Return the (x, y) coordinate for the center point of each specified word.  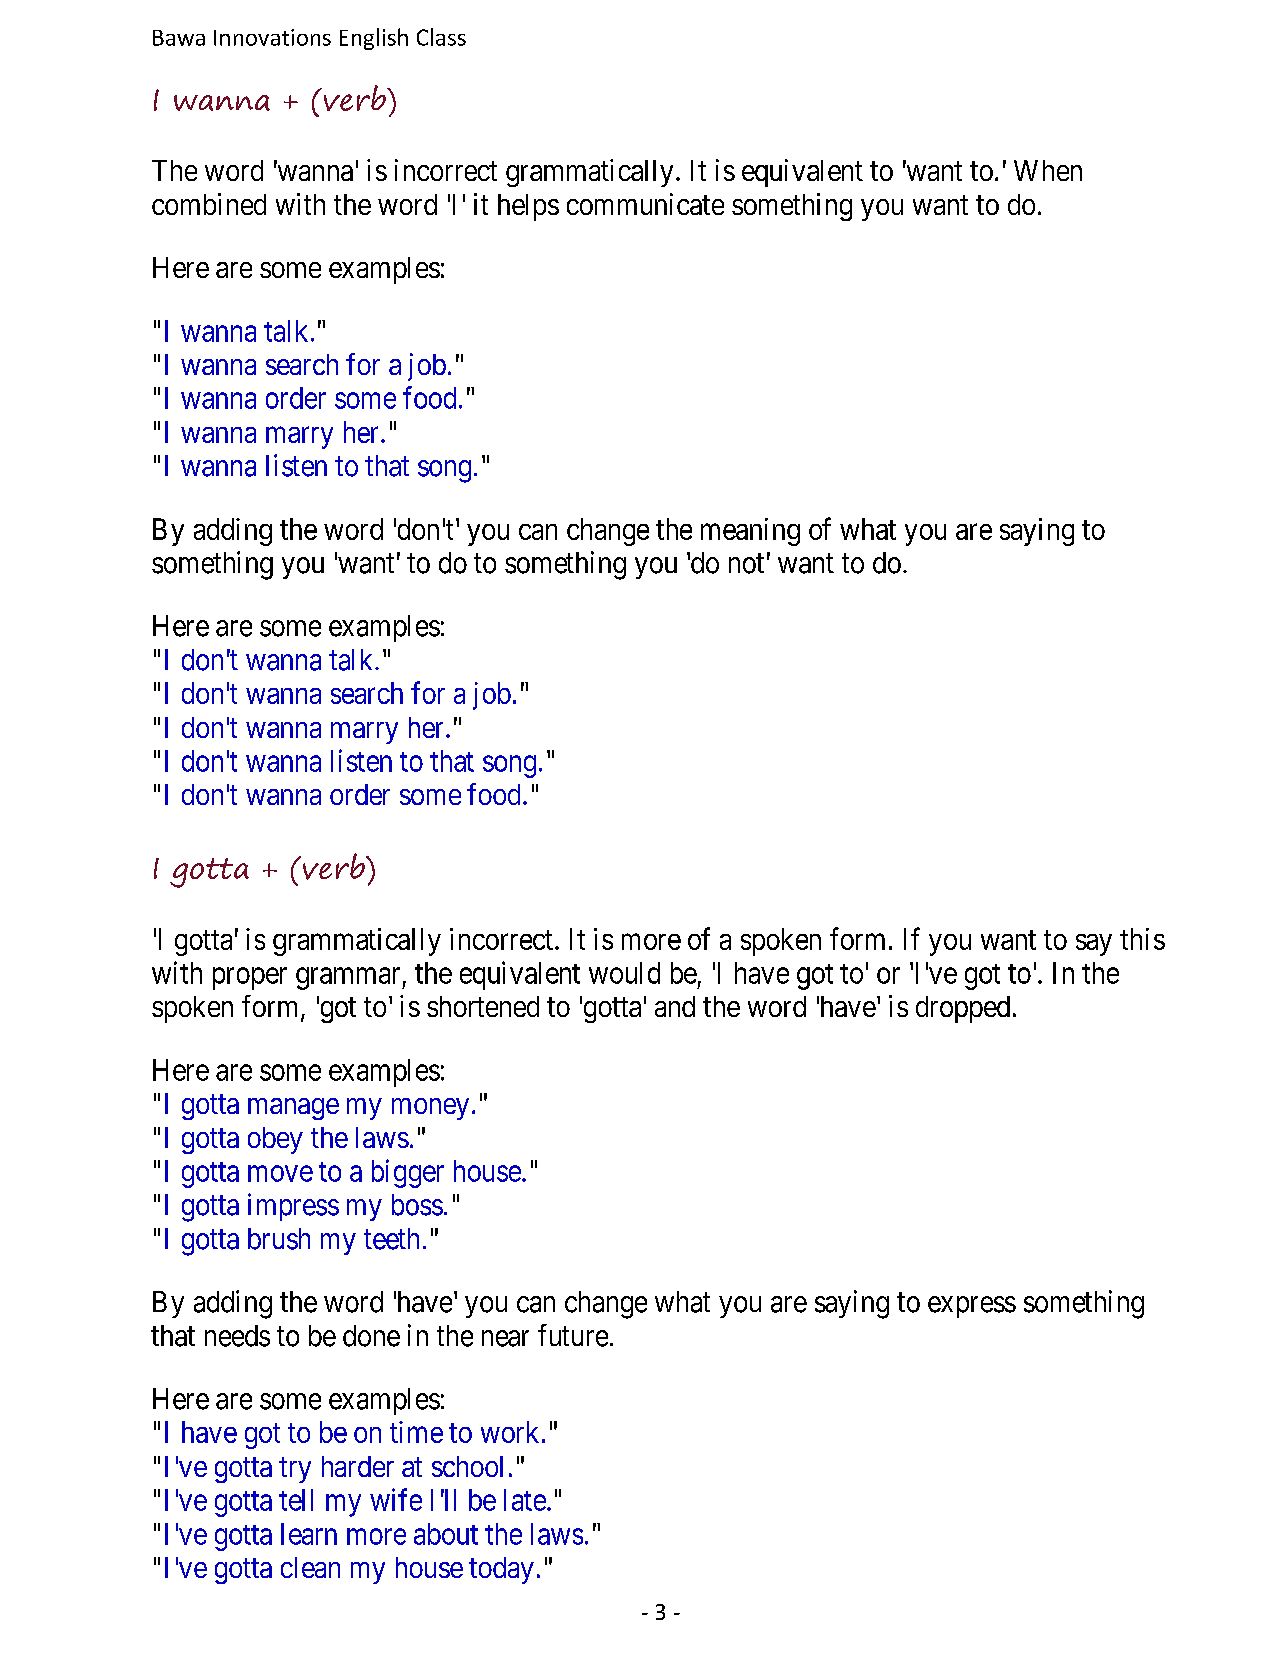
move (280, 1174)
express (972, 1307)
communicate (645, 204)
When (1048, 170)
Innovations (272, 37)
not (746, 564)
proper (250, 978)
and (675, 1006)
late (525, 1500)
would (624, 973)
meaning (750, 532)
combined (209, 204)
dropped (963, 1009)
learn (309, 1534)
